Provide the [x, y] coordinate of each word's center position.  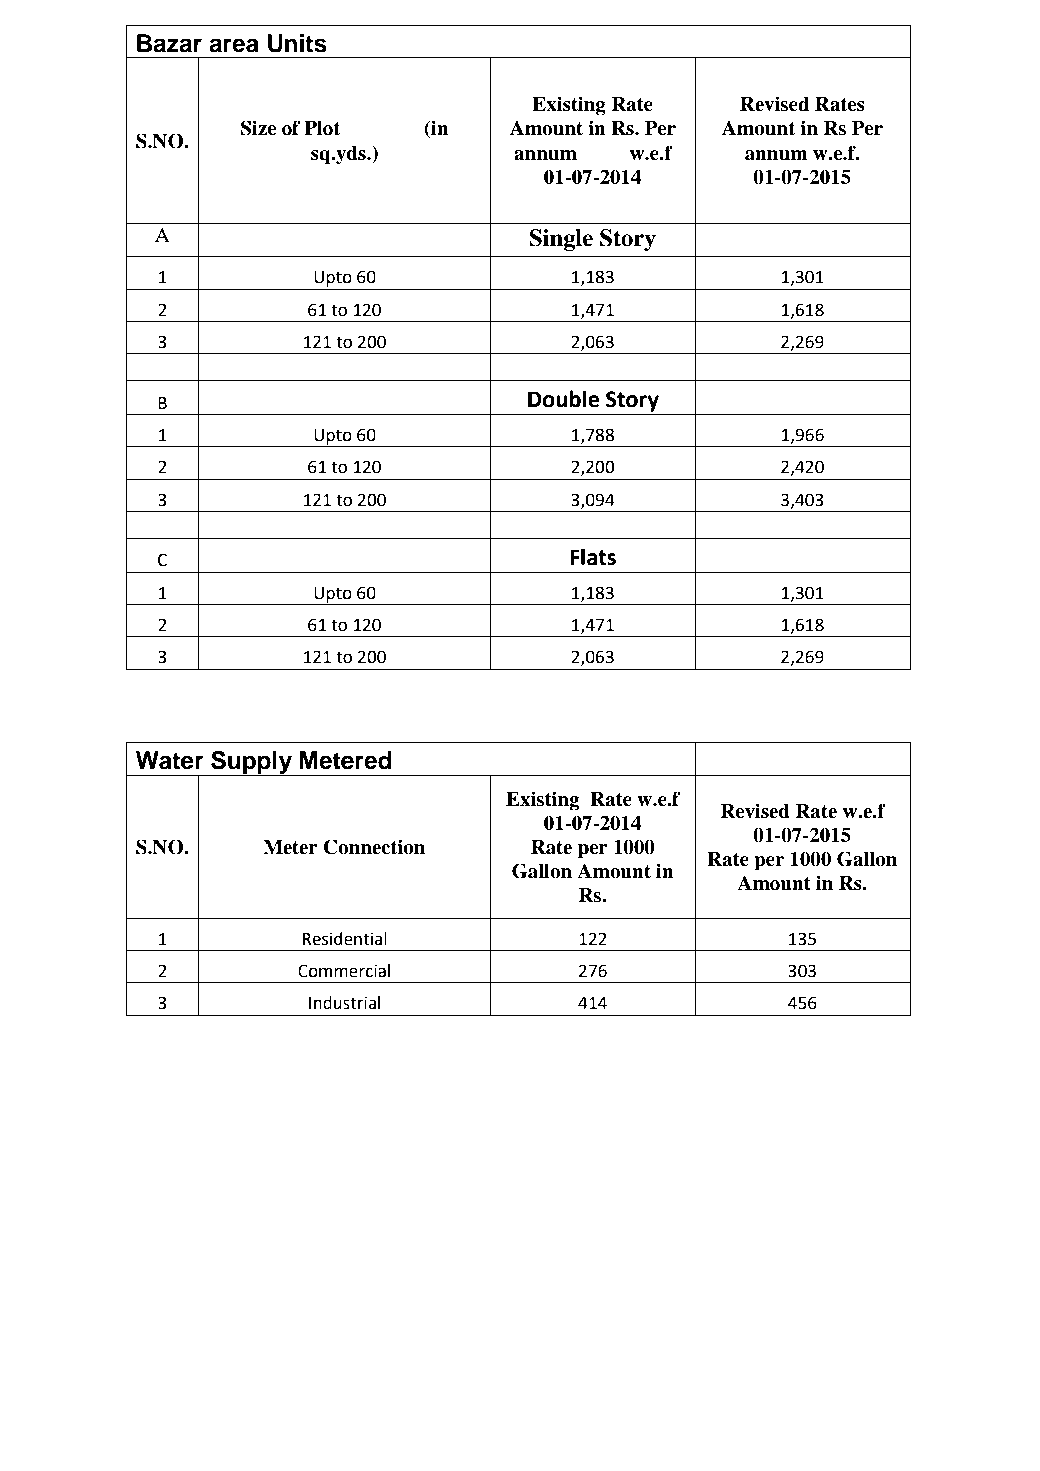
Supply [252, 763]
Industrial [344, 1003]
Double [563, 399]
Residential [345, 939]
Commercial [344, 971]
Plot [322, 128]
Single [561, 240]
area [234, 45]
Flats [593, 557]
